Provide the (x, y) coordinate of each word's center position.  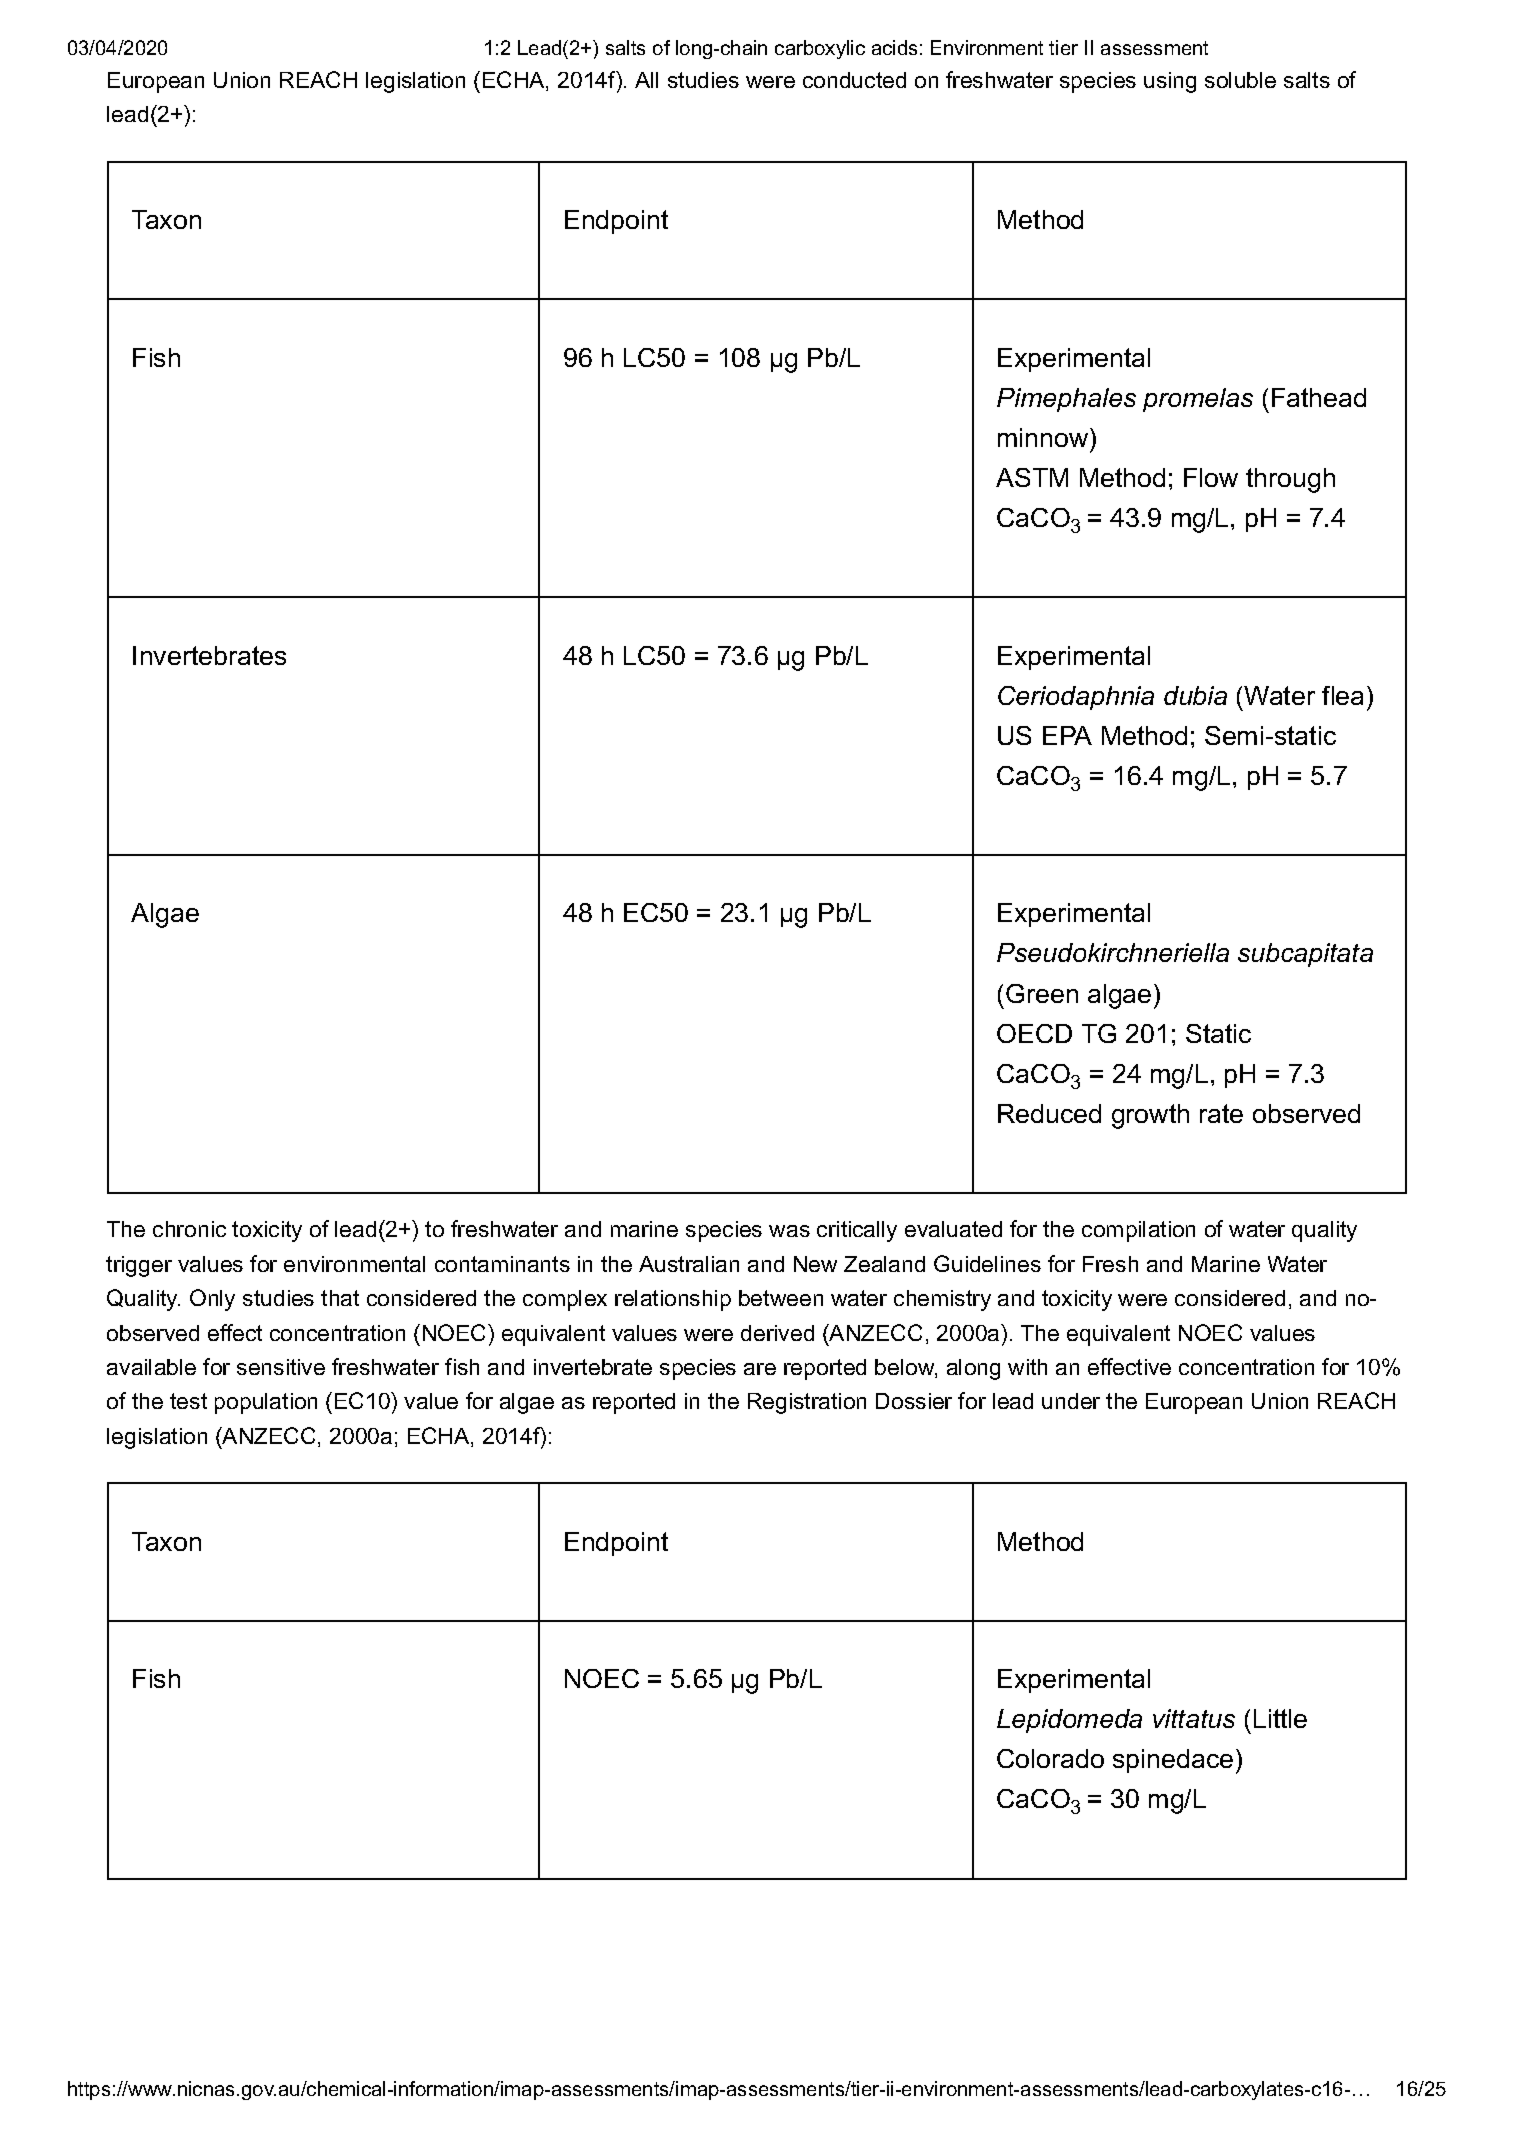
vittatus (1194, 1718)
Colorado (1050, 1758)
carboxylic (820, 49)
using (1170, 82)
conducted (854, 80)
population (266, 1403)
